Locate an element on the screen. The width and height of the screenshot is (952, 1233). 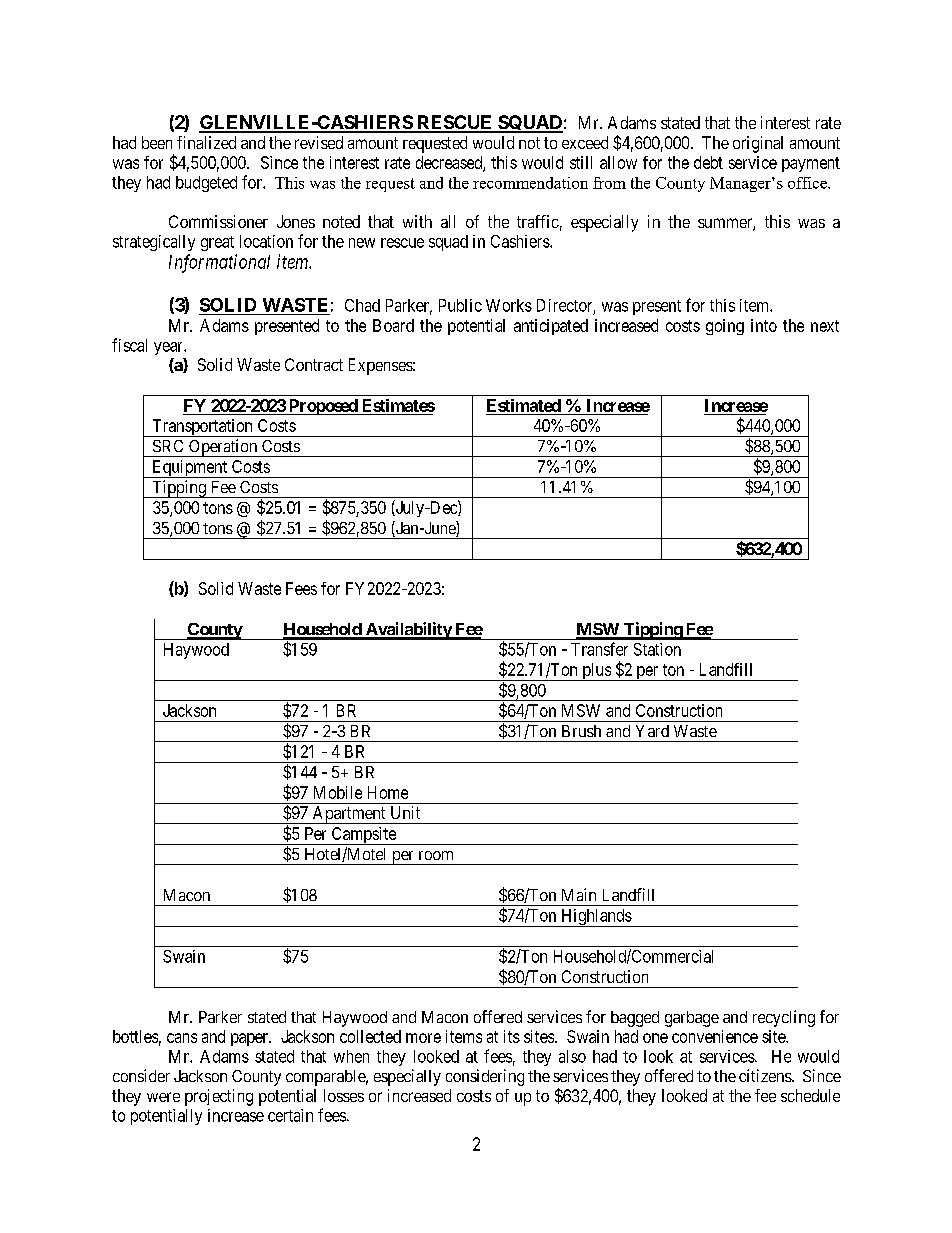
room is located at coordinates (436, 855).
